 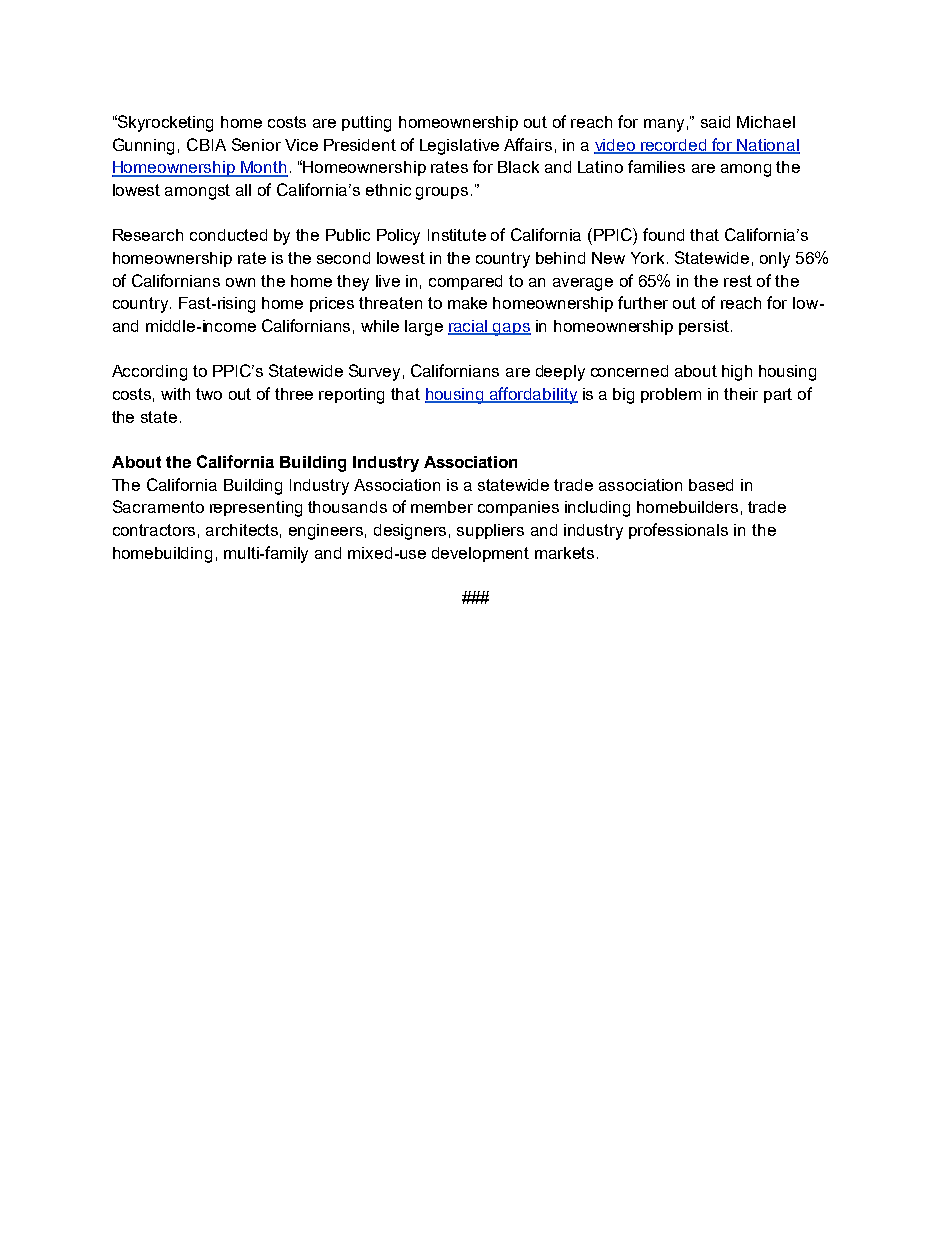 I want to click on said, so click(x=715, y=122).
